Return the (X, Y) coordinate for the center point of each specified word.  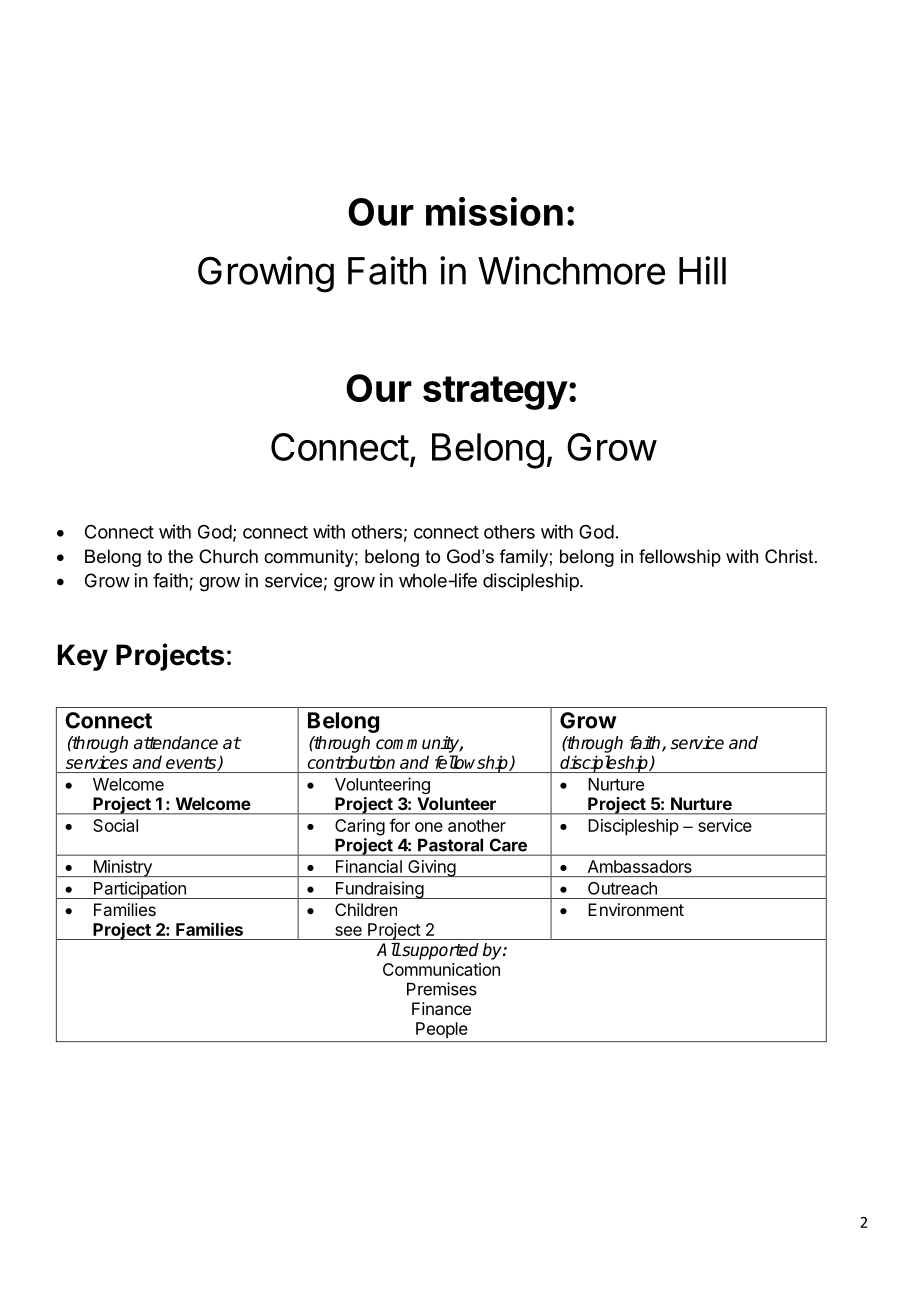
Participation (140, 890)
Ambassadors (640, 866)
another (477, 825)
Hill (702, 270)
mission (494, 211)
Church (228, 556)
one (429, 827)
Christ (790, 556)
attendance (176, 743)
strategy (495, 393)
